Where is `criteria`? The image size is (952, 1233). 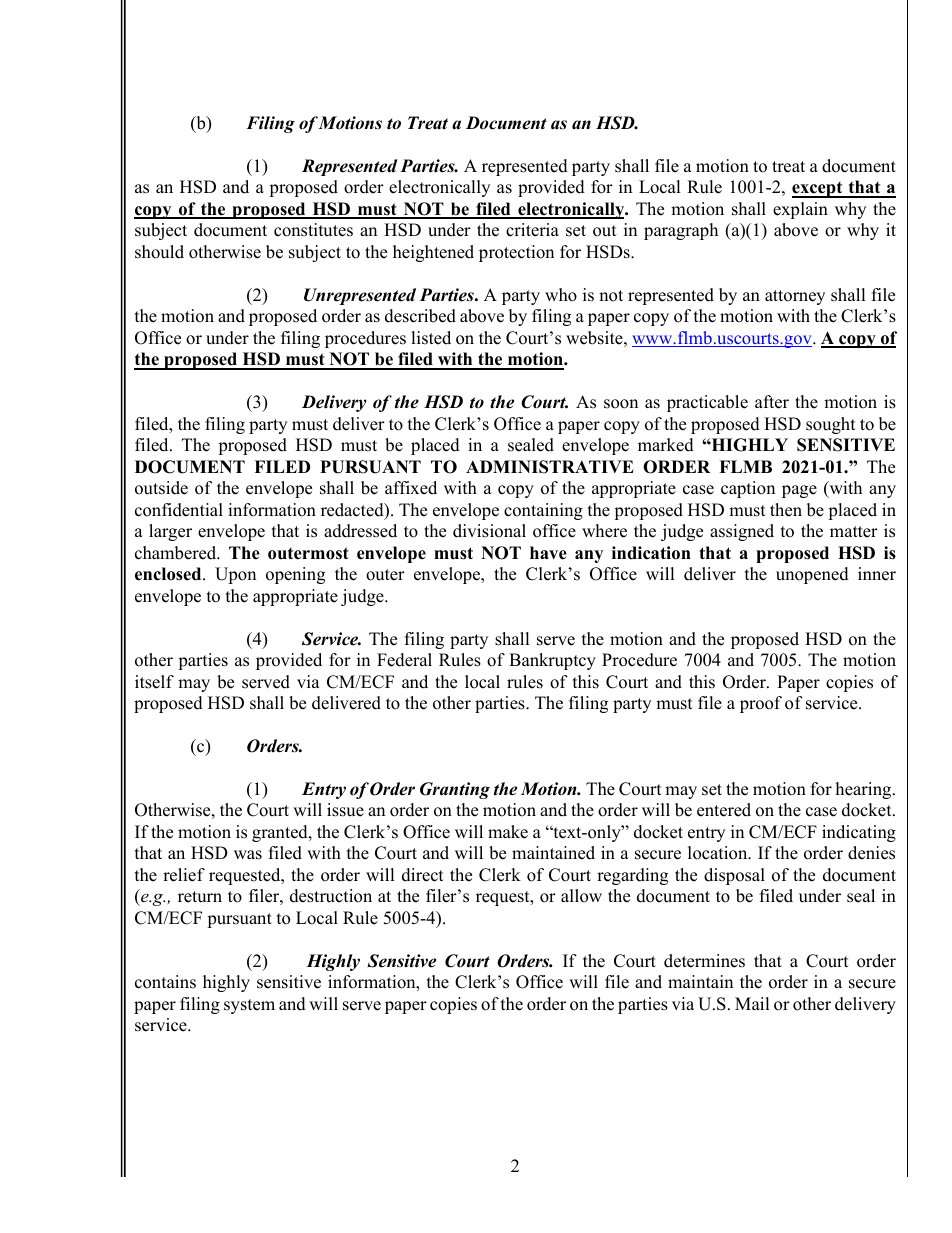
criteria is located at coordinates (532, 230).
